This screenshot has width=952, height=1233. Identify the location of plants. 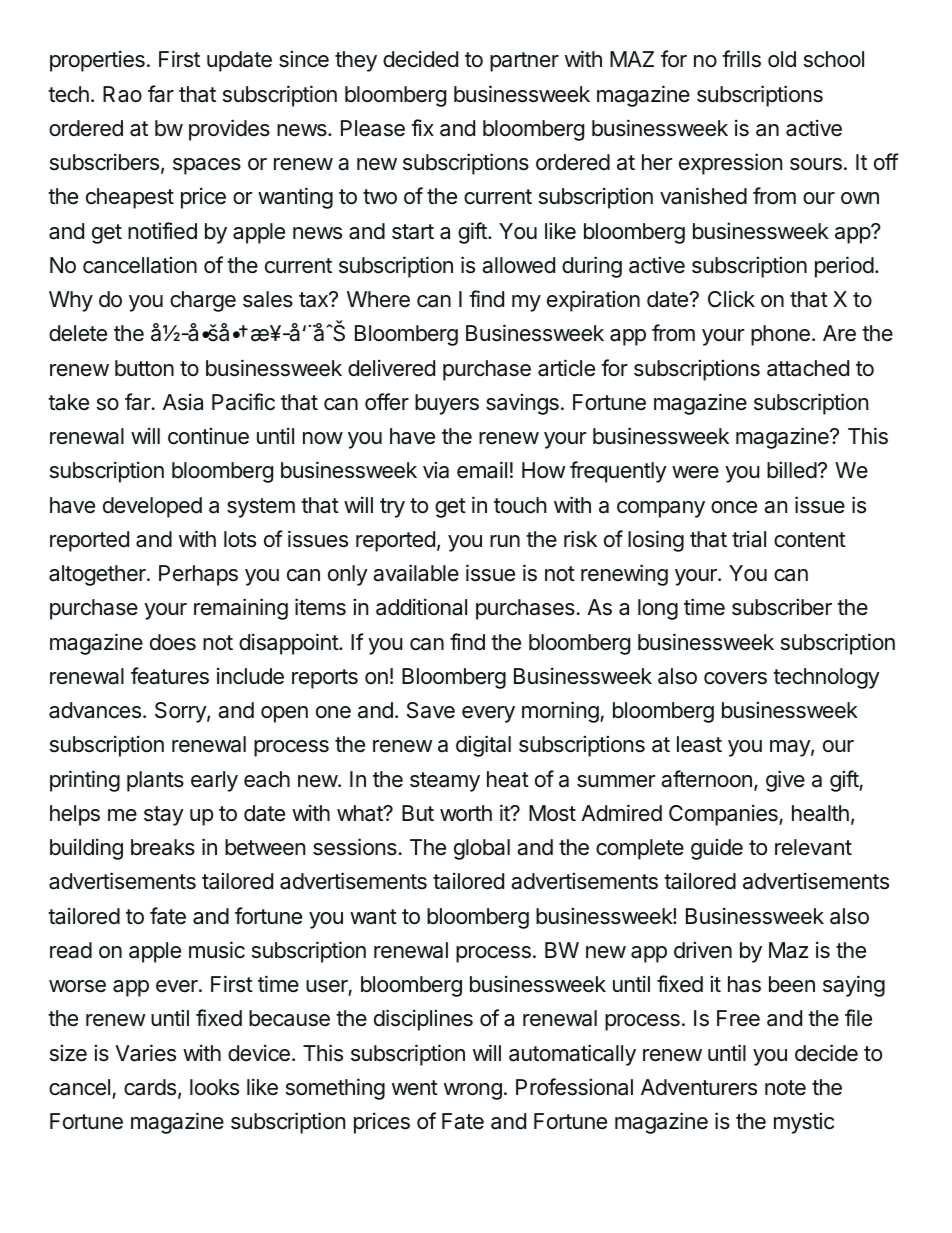
(155, 781).
